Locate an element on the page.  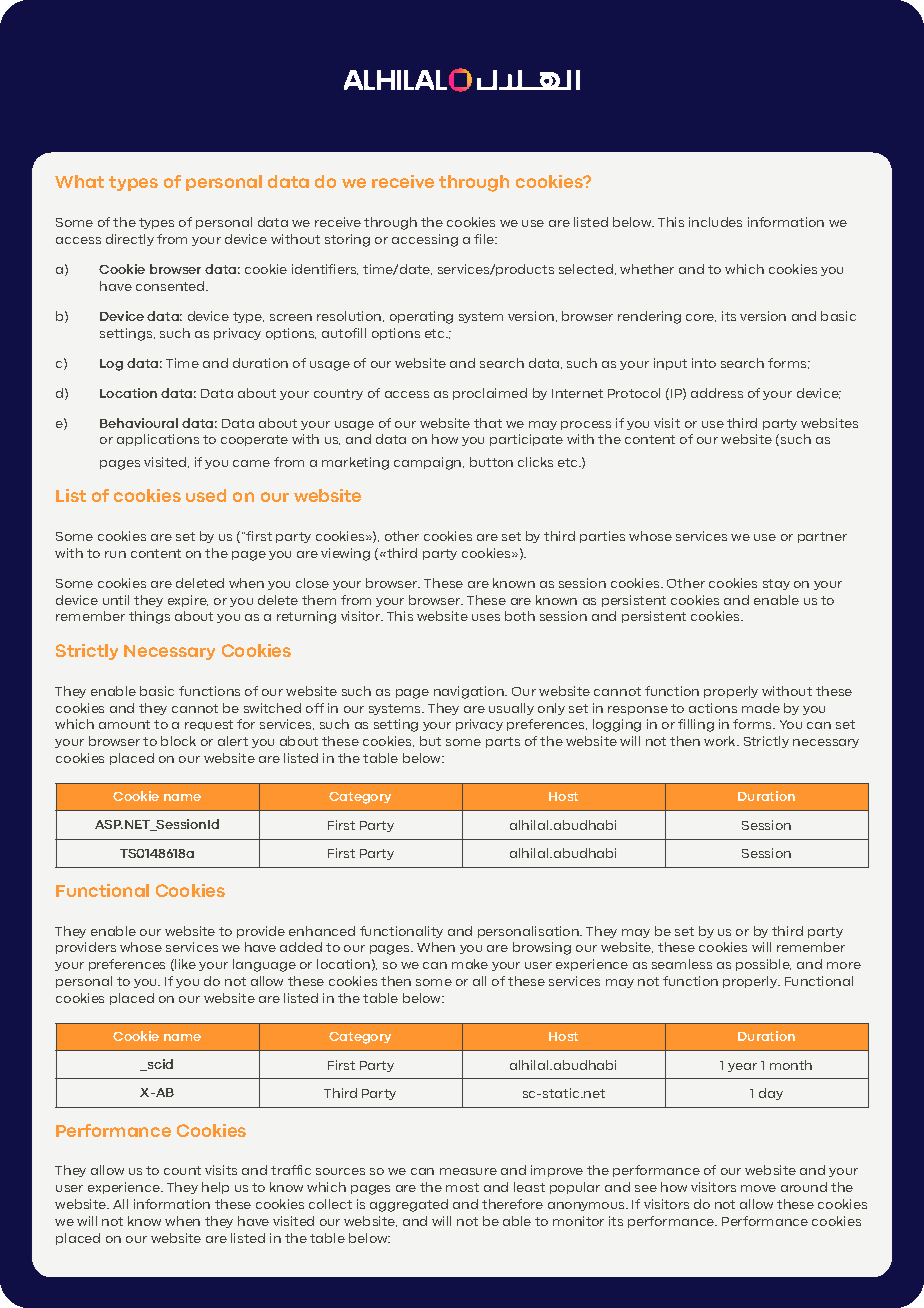
request is located at coordinates (209, 725).
